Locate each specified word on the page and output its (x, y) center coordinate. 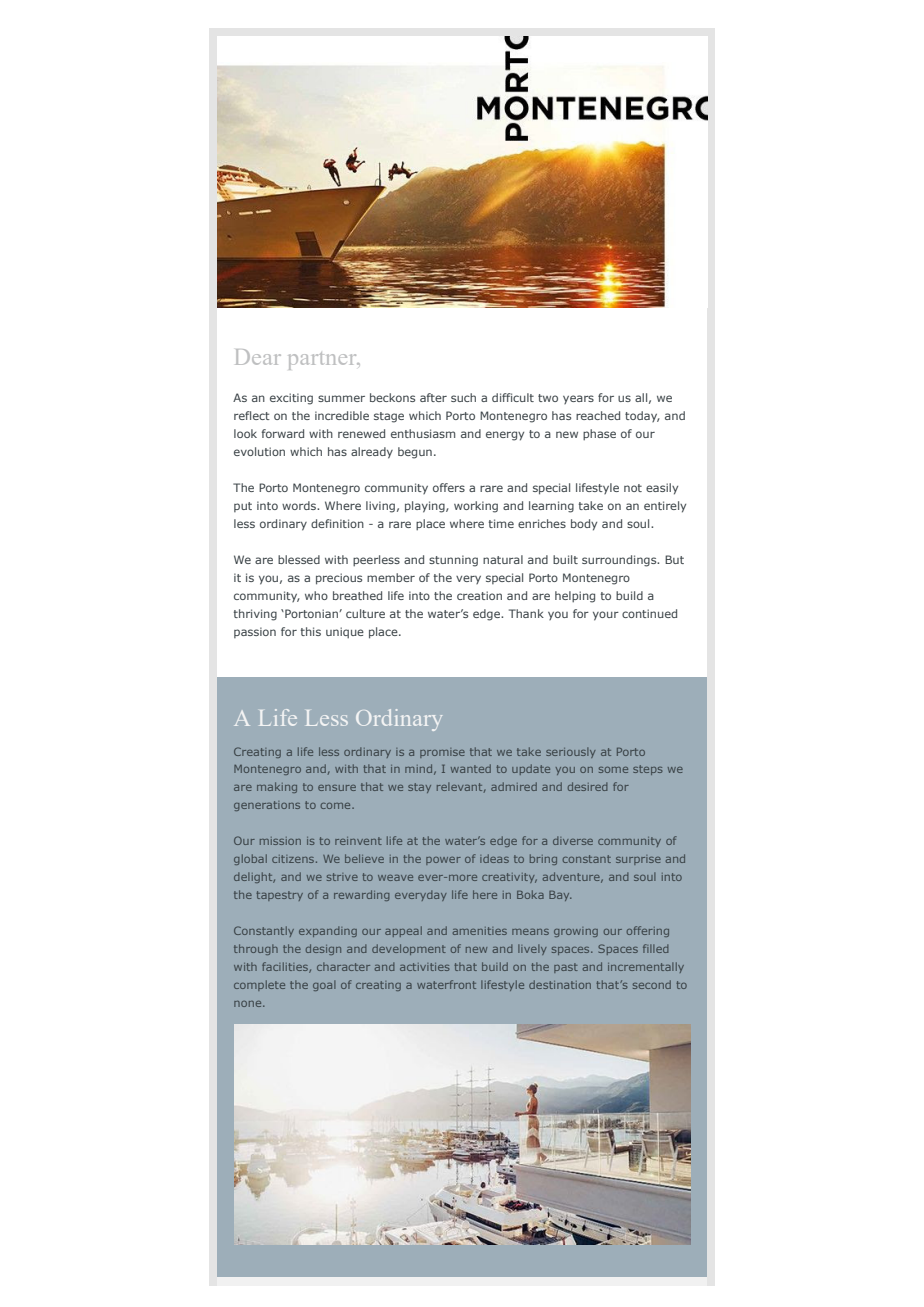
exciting (291, 399)
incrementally (646, 967)
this (310, 631)
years (578, 399)
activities (425, 967)
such (463, 397)
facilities (286, 967)
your (606, 616)
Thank (526, 613)
